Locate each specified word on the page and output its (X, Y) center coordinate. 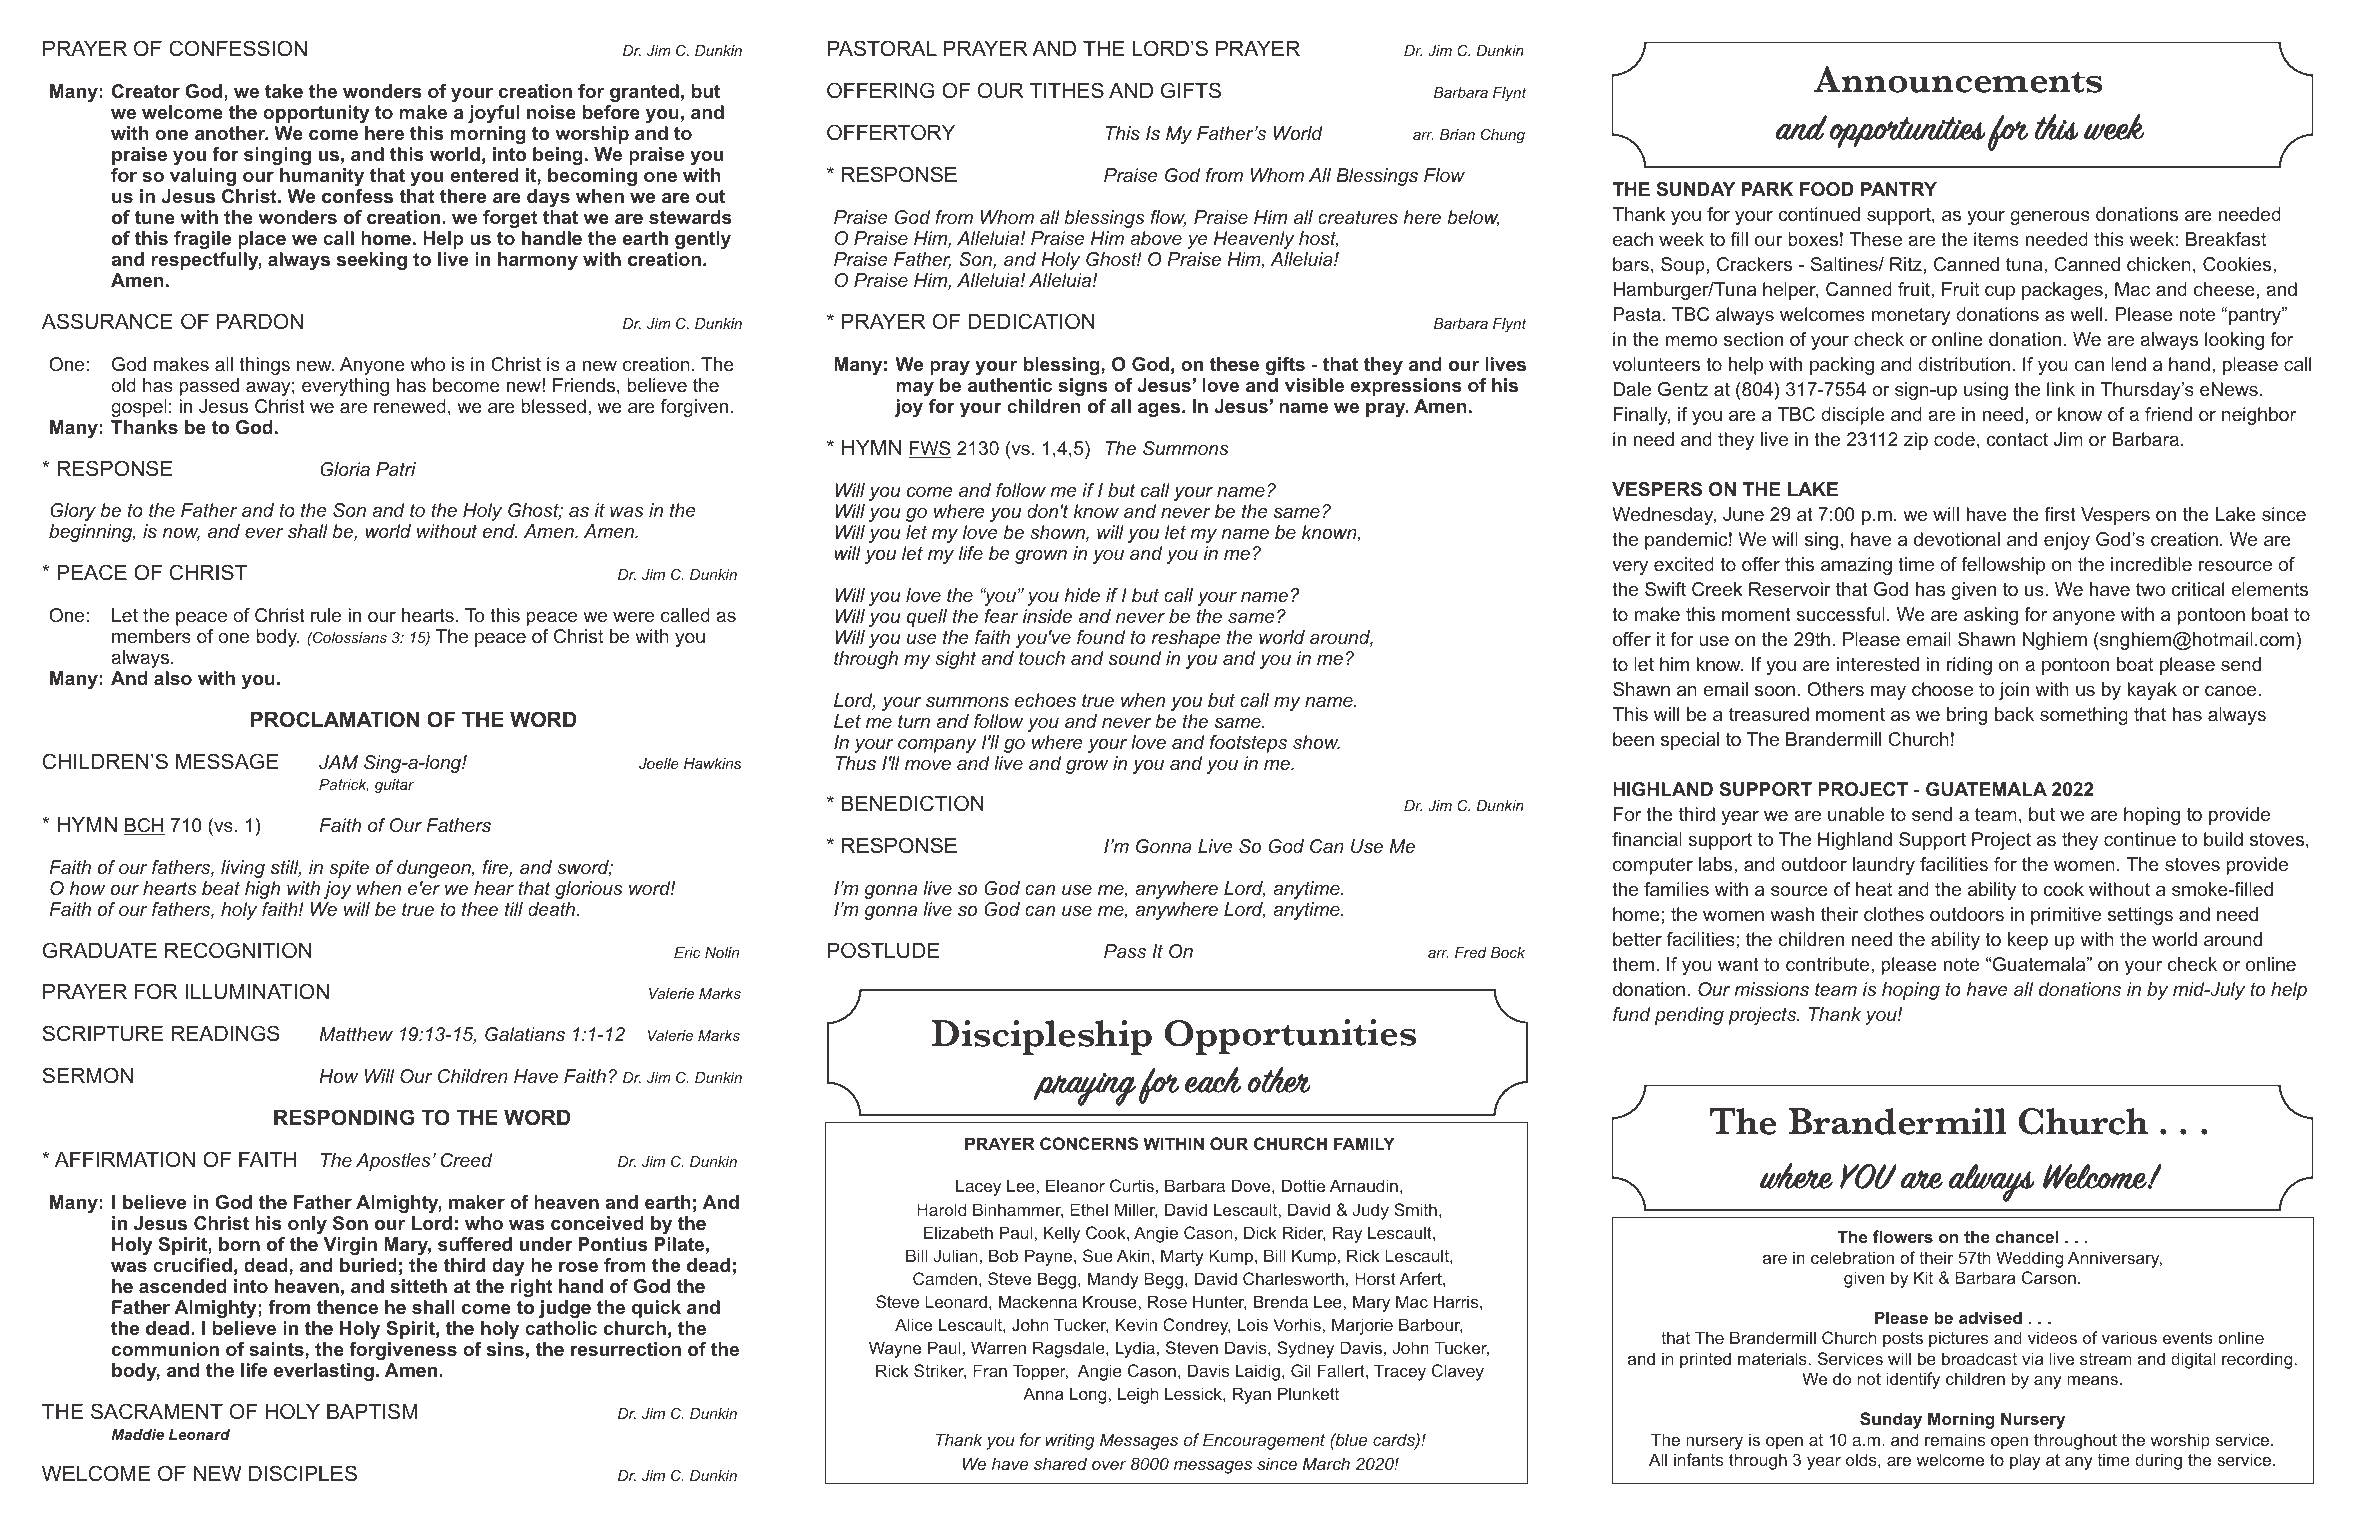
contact (2017, 439)
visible (1314, 385)
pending (1689, 1016)
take (284, 91)
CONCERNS (1089, 1143)
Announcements (1958, 79)
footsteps (1248, 744)
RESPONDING (344, 1117)
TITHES (1066, 90)
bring (1967, 716)
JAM (338, 762)
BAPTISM (372, 1411)
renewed (410, 406)
